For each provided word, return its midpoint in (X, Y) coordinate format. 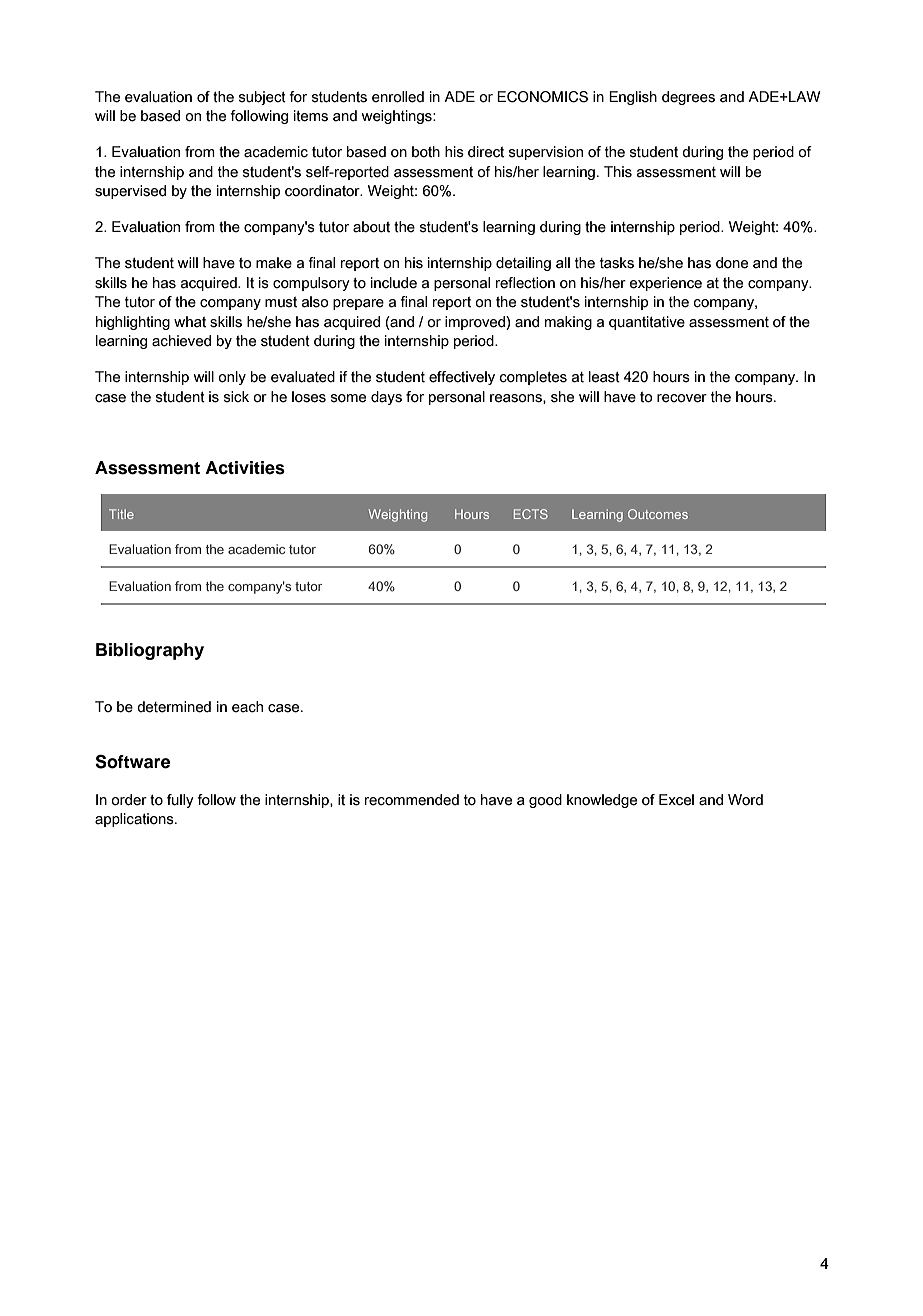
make (274, 263)
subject (262, 98)
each (247, 707)
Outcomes (658, 514)
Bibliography (150, 651)
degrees (688, 98)
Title (121, 514)
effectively (462, 378)
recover (682, 398)
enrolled (398, 97)
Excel (676, 800)
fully (180, 801)
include (394, 283)
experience (666, 284)
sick (236, 397)
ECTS (531, 514)
